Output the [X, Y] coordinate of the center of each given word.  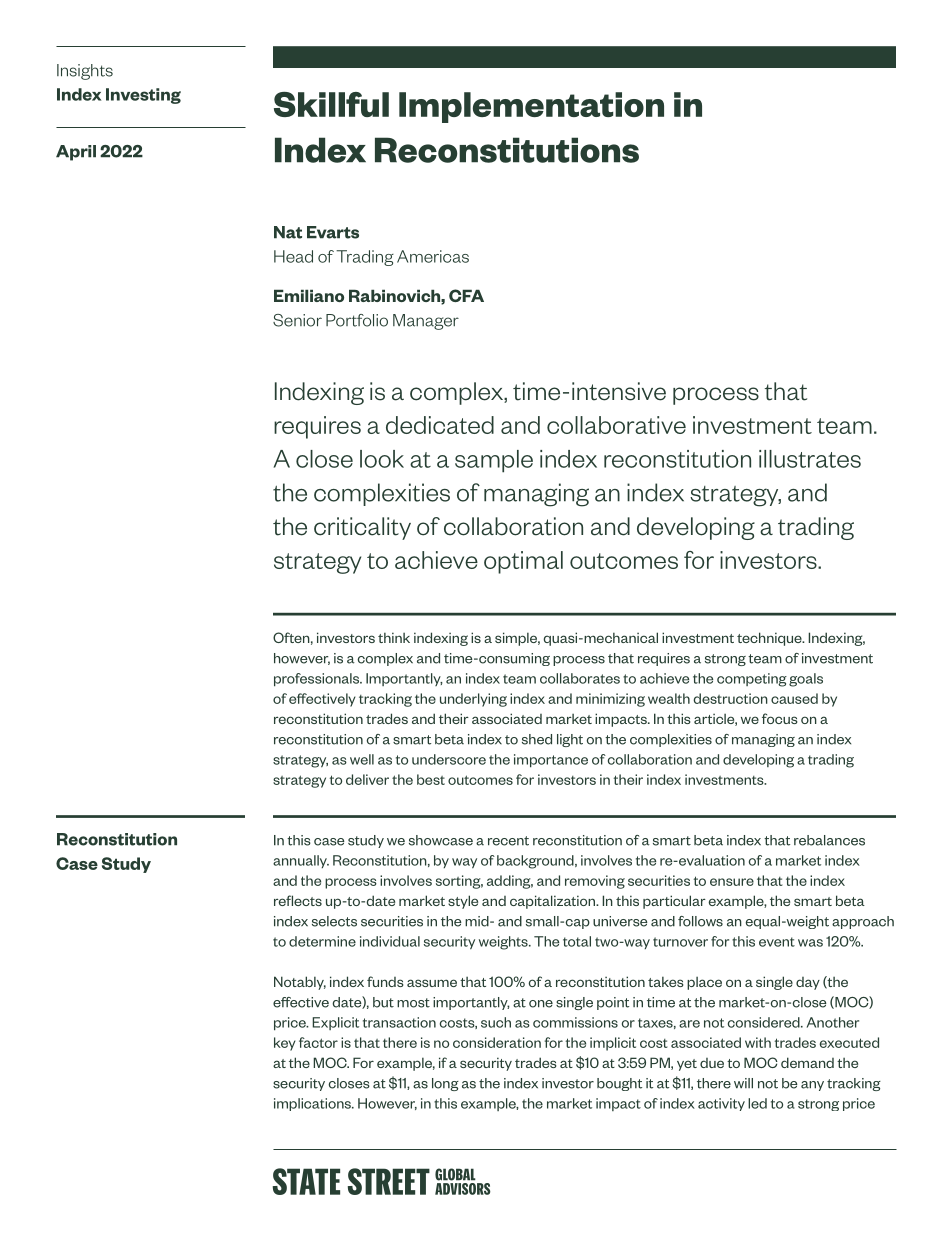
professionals [318, 680]
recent [508, 841]
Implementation [531, 107]
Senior [297, 320]
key [285, 1044]
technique [770, 639]
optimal [523, 562]
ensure [732, 882]
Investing [143, 96]
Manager [426, 322]
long [445, 1084]
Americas [433, 256]
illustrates [810, 459]
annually [301, 861]
